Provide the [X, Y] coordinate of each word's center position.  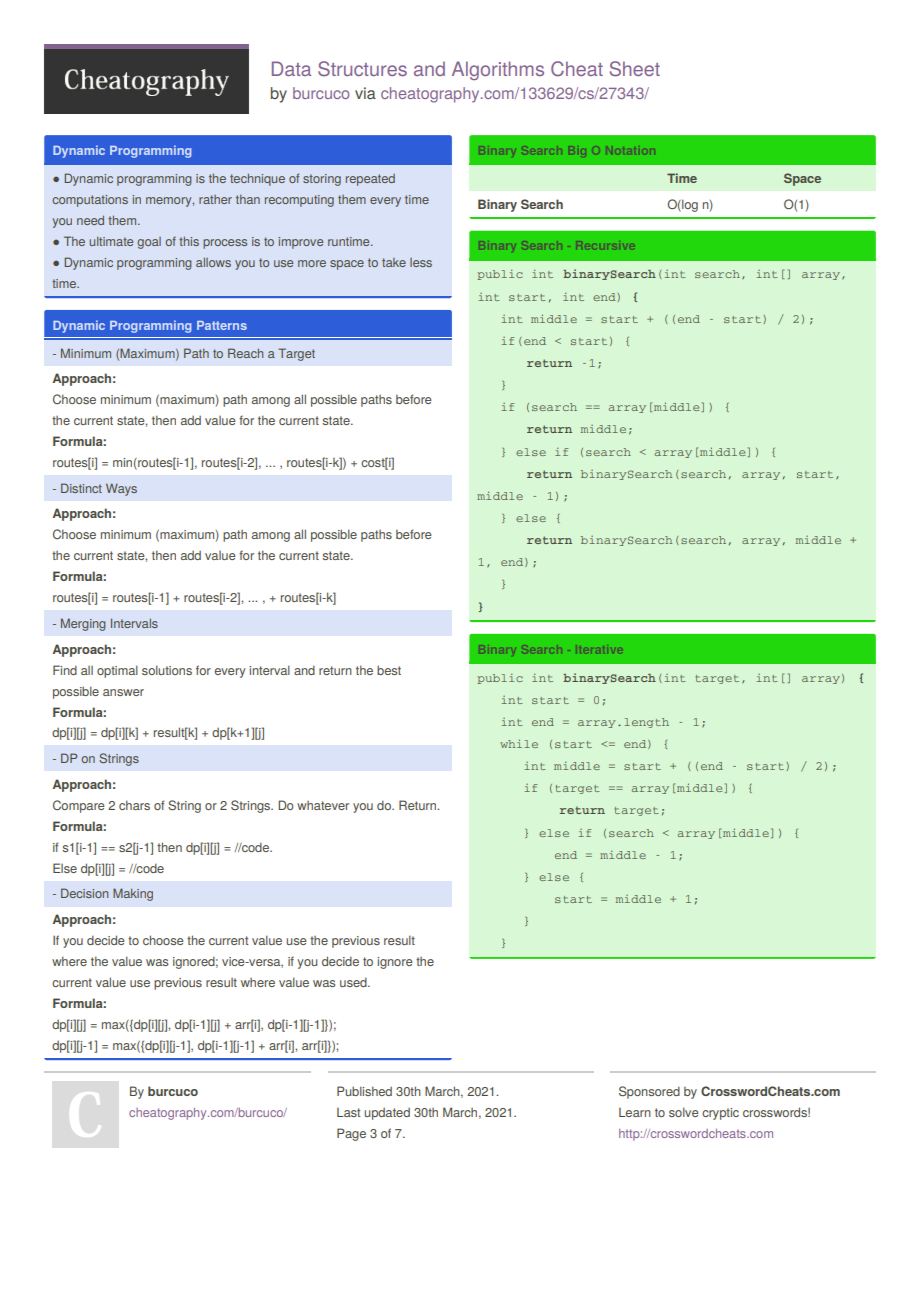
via [365, 93]
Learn [635, 1112]
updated [387, 1114]
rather [215, 199]
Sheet [635, 69]
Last [349, 1112]
